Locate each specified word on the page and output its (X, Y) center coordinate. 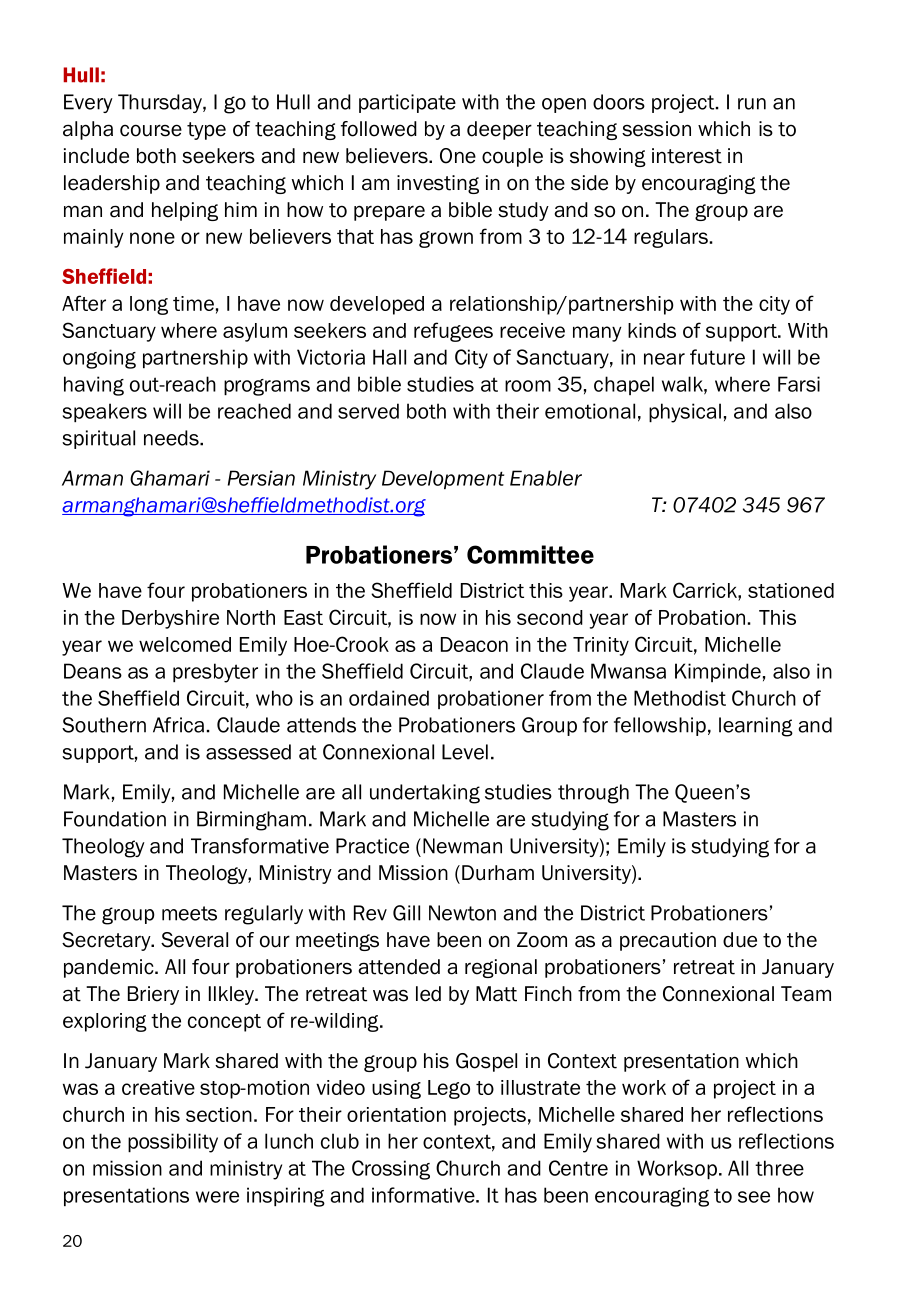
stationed (791, 590)
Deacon (474, 644)
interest (687, 156)
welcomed (185, 644)
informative (424, 1195)
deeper (499, 130)
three (779, 1168)
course (151, 130)
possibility (173, 1143)
